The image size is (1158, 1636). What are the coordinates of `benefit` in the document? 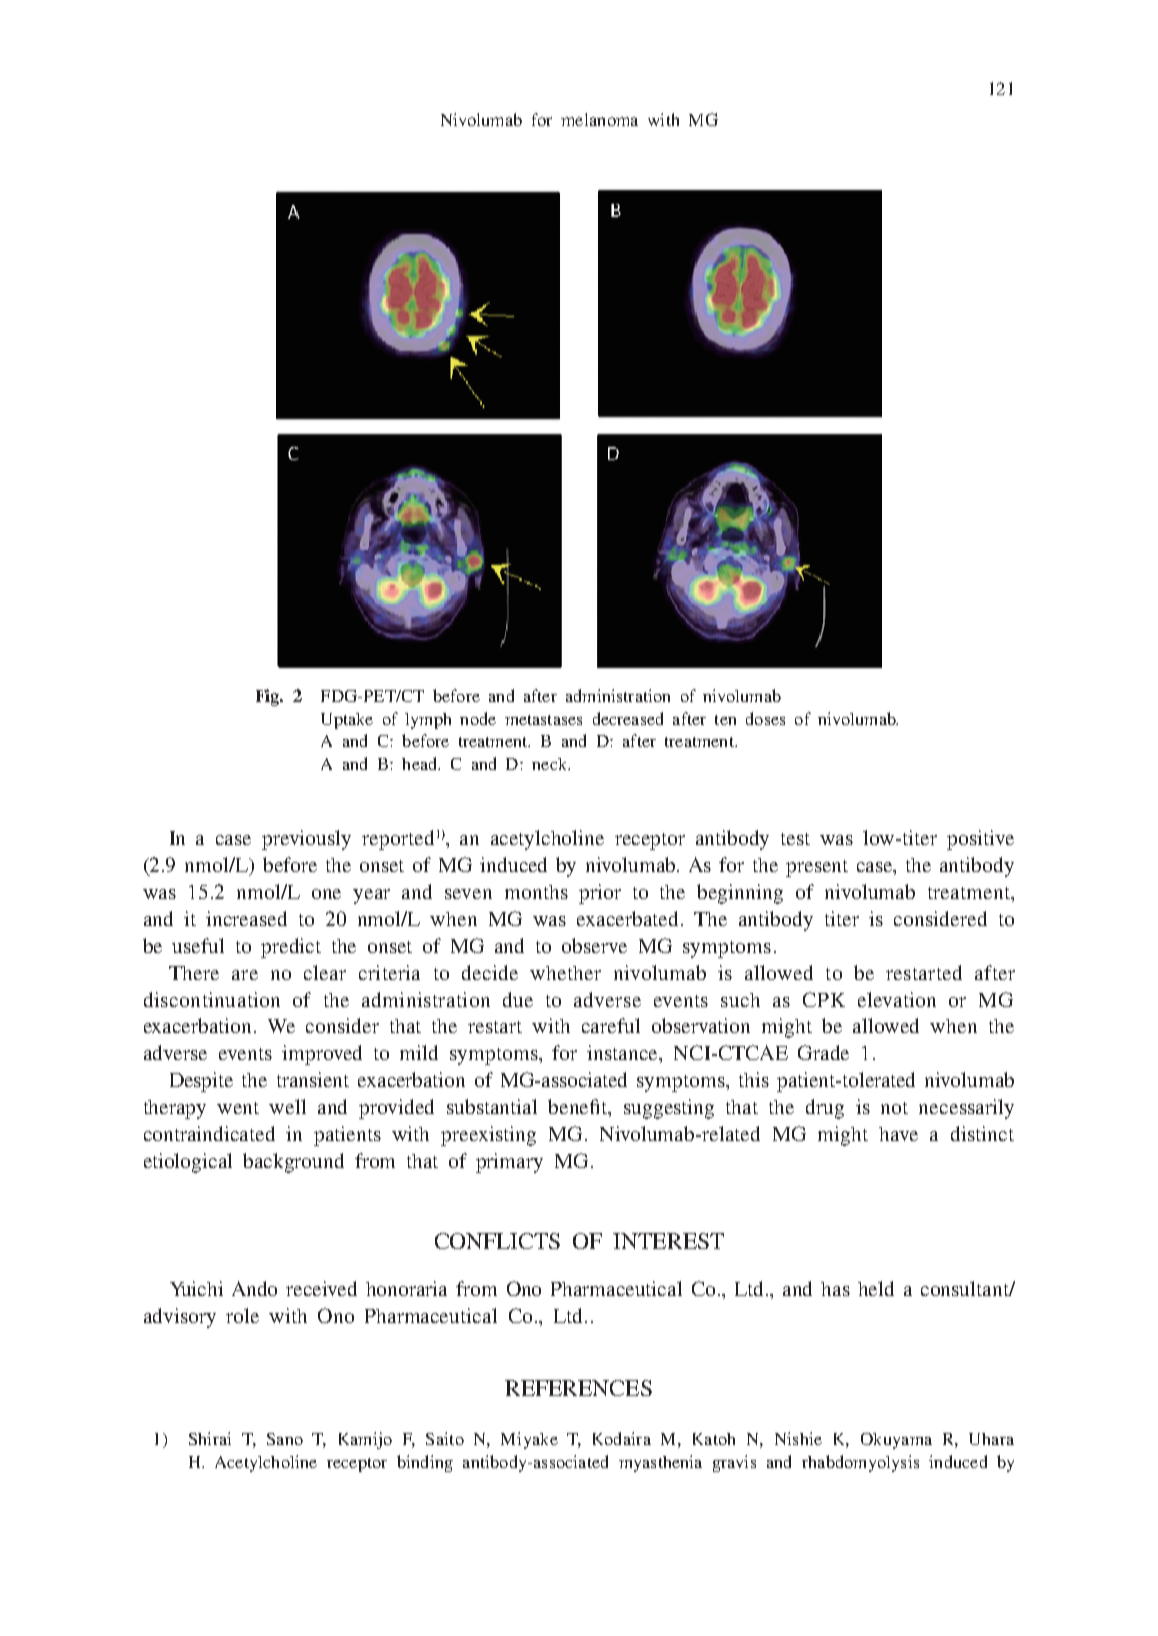 It's located at (579, 1108).
